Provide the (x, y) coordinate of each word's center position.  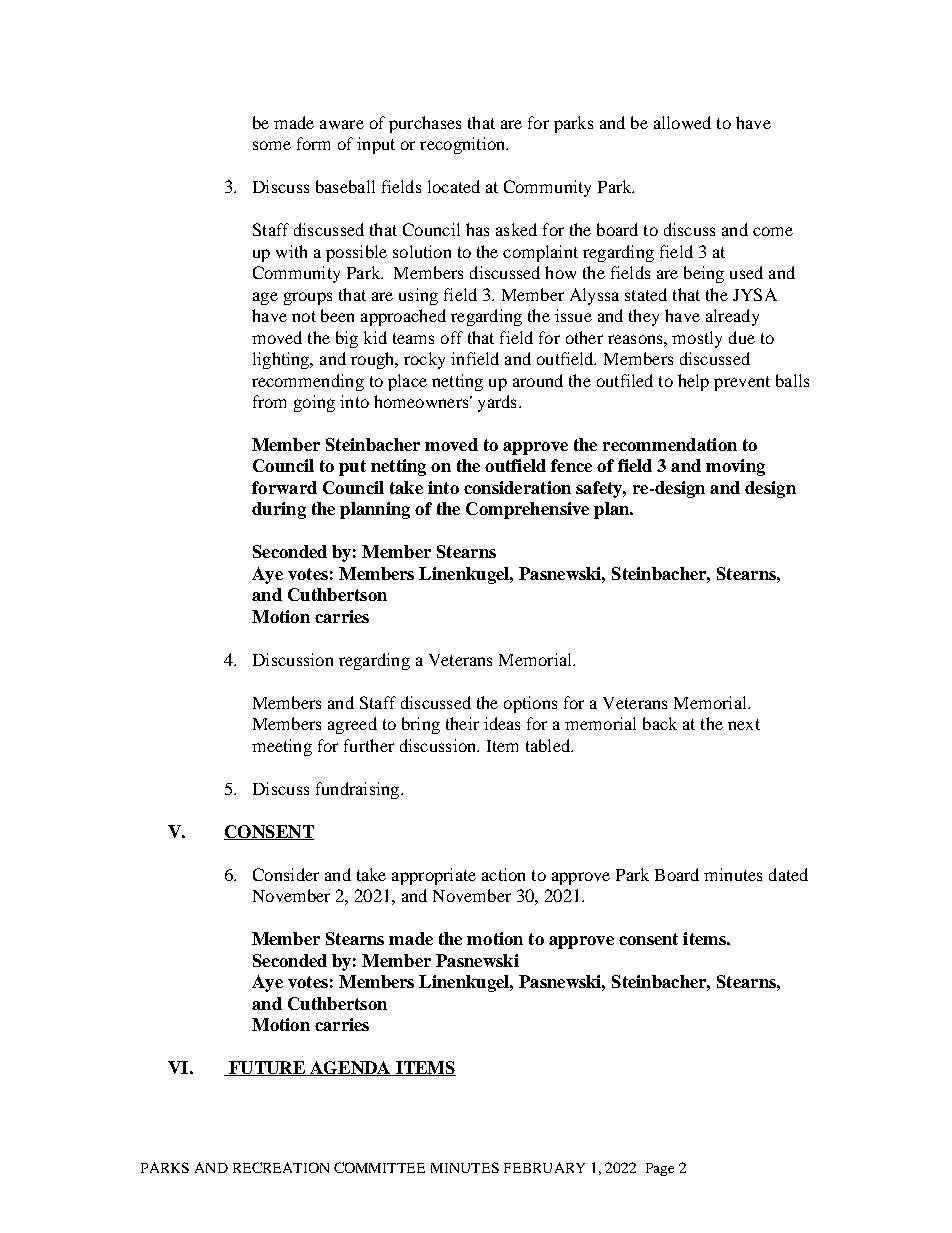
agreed (352, 725)
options (530, 704)
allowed (682, 122)
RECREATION (281, 1167)
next (744, 724)
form (313, 143)
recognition (464, 145)
